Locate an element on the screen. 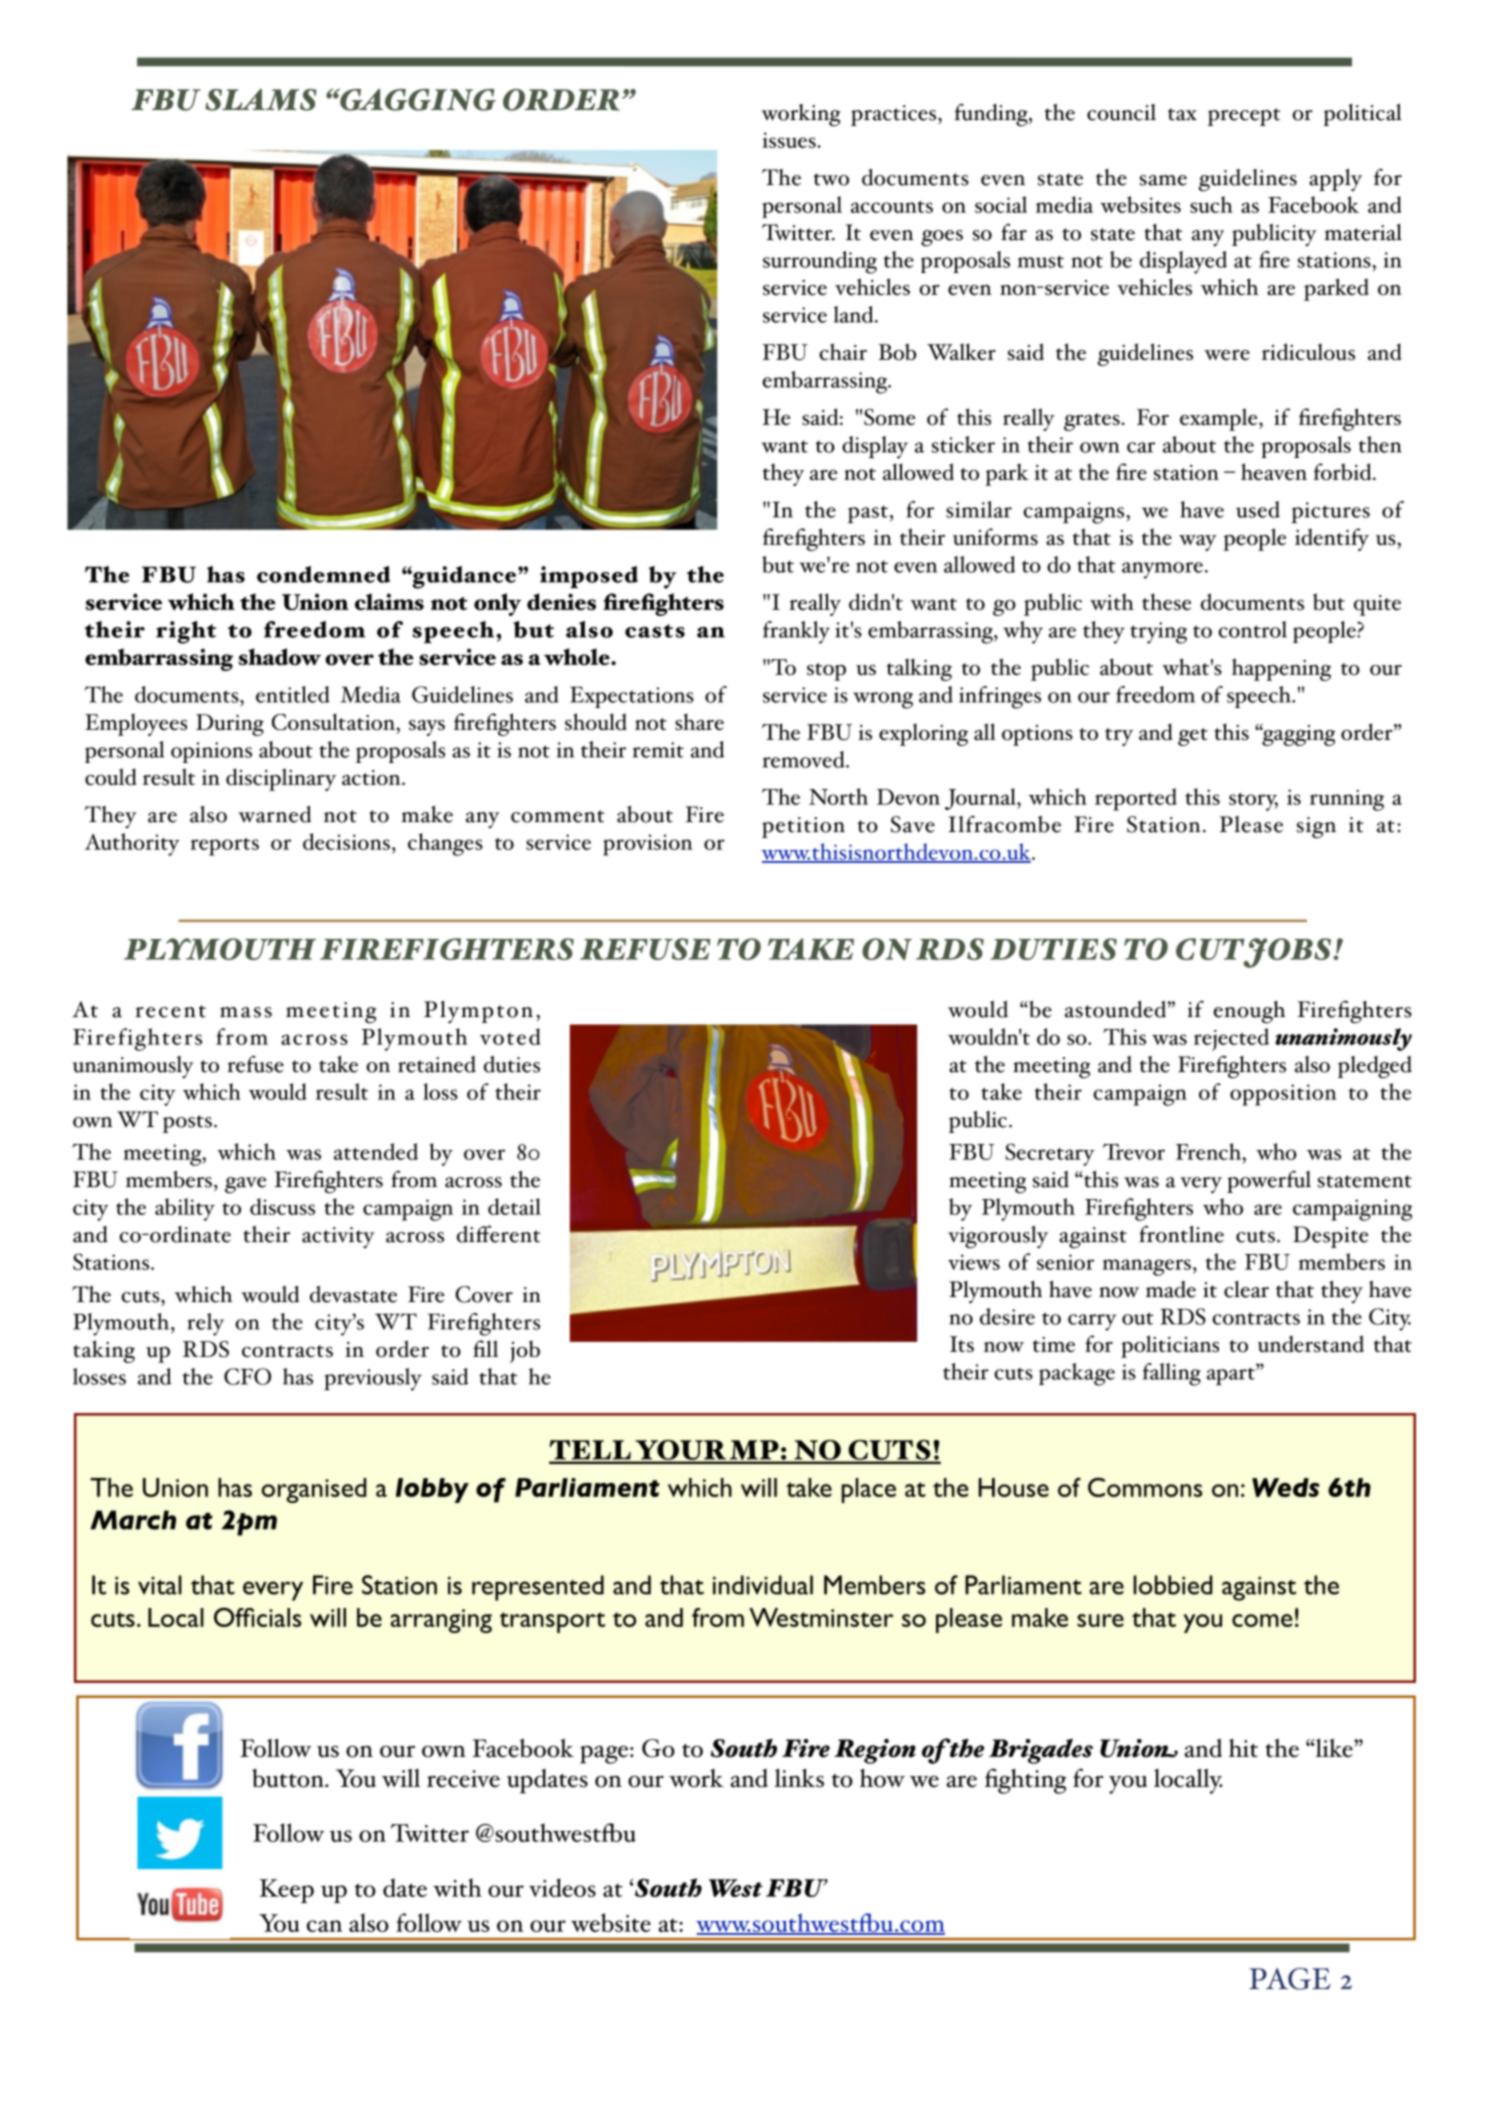  recent is located at coordinates (170, 1011).
